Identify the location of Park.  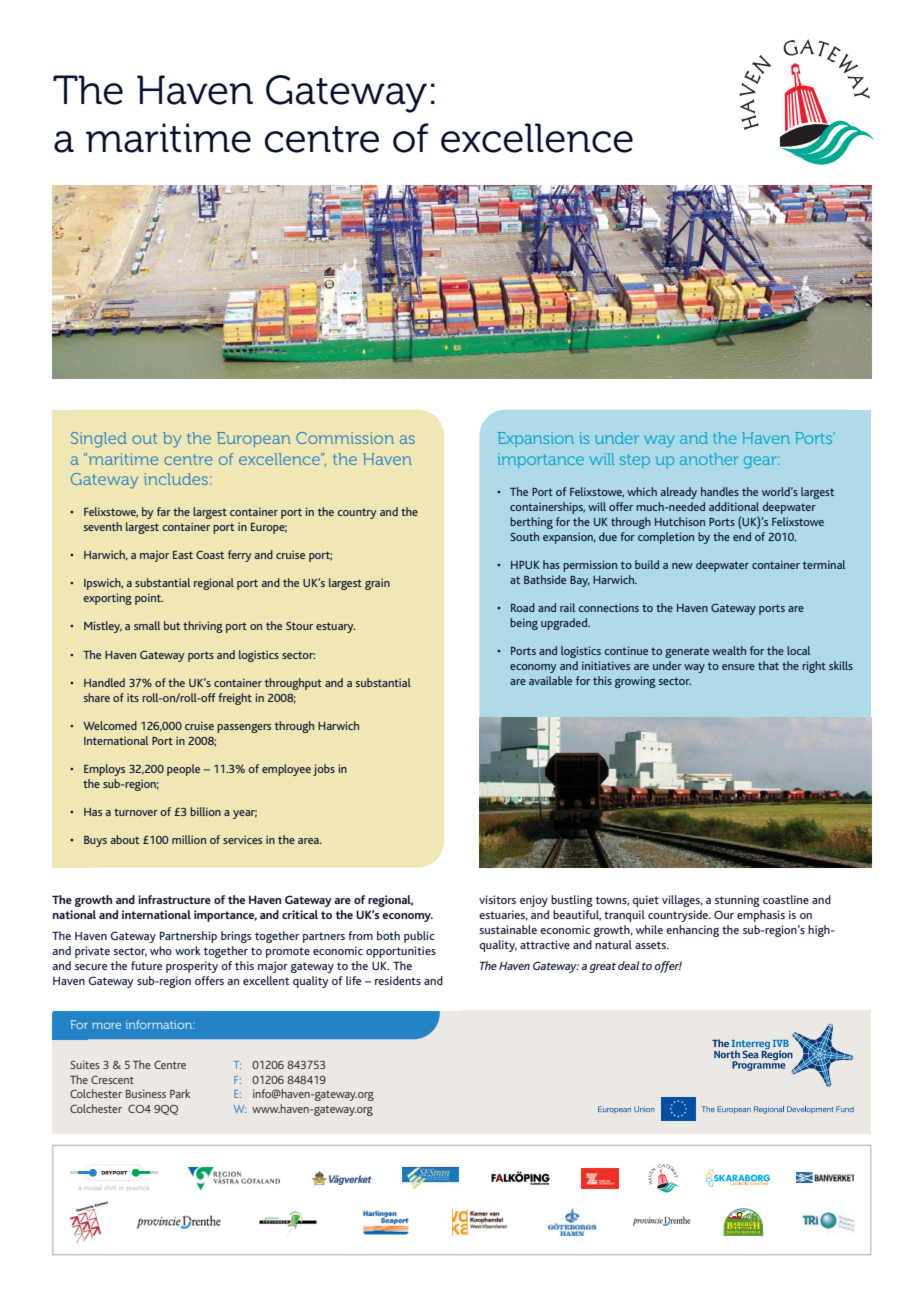
(180, 1093).
